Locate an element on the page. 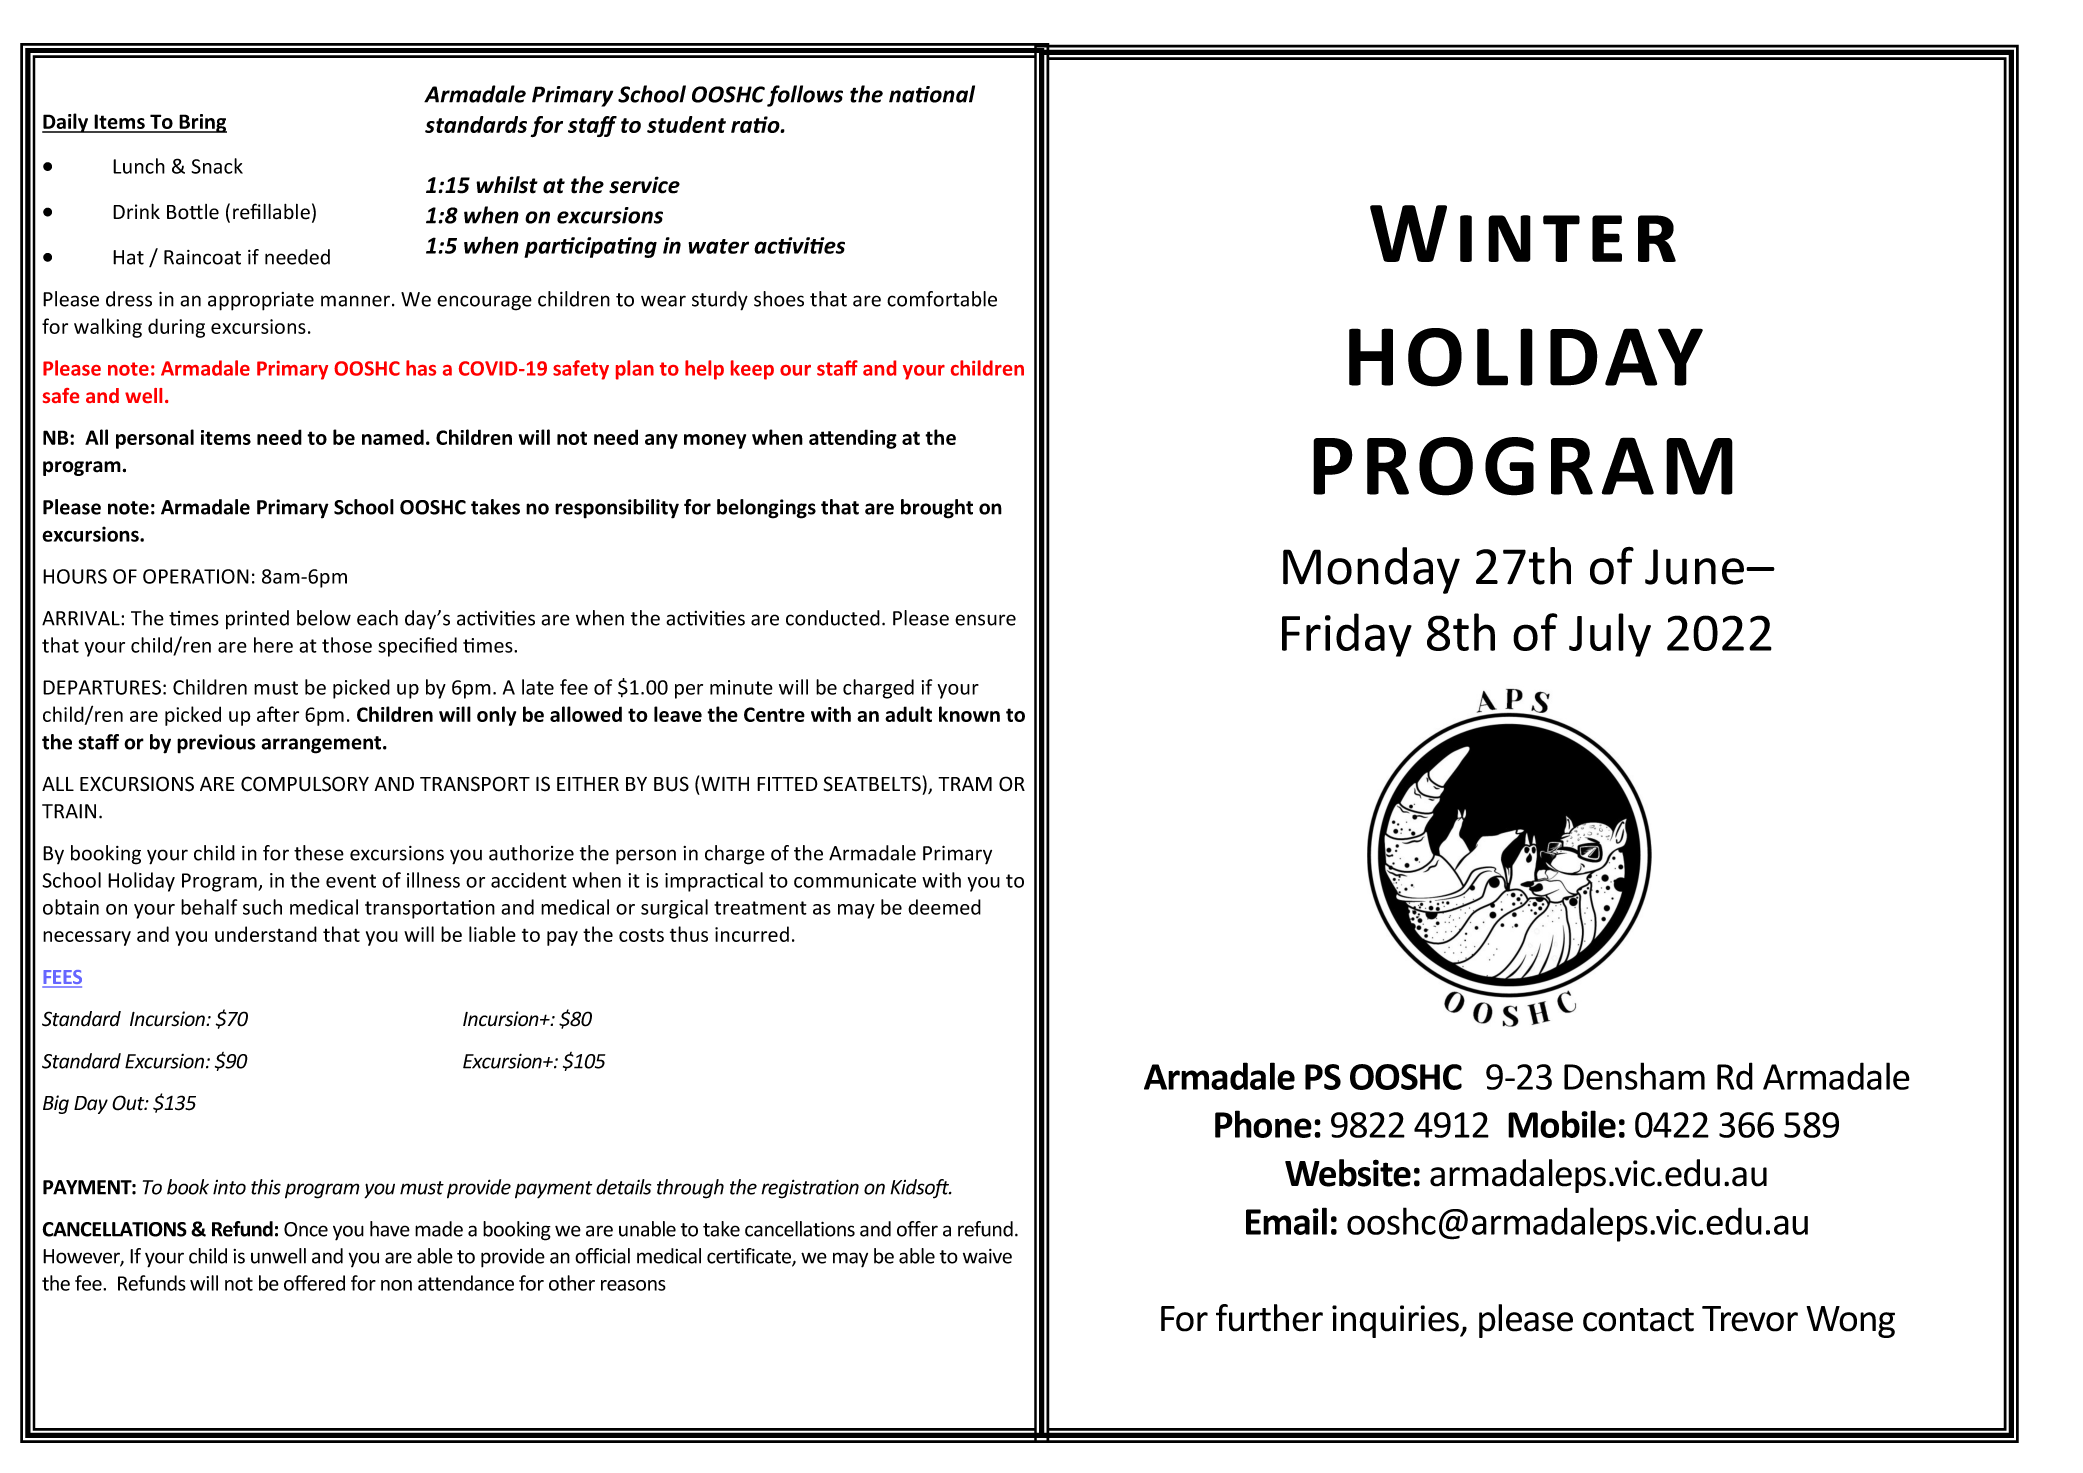 This page has width=2083, height=1473. contact is located at coordinates (1638, 1320).
